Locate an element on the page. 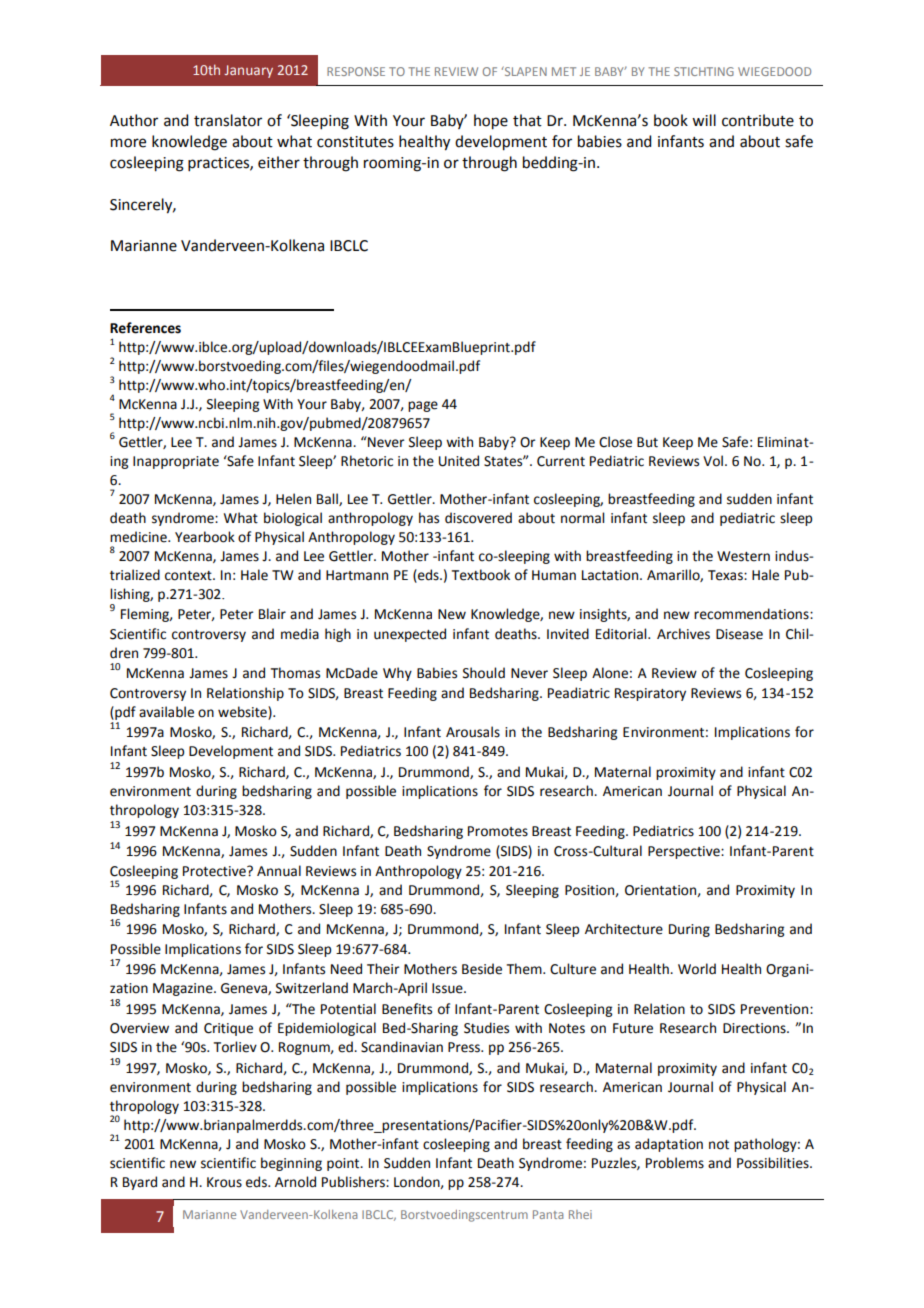 The image size is (924, 1308). will is located at coordinates (704, 120).
